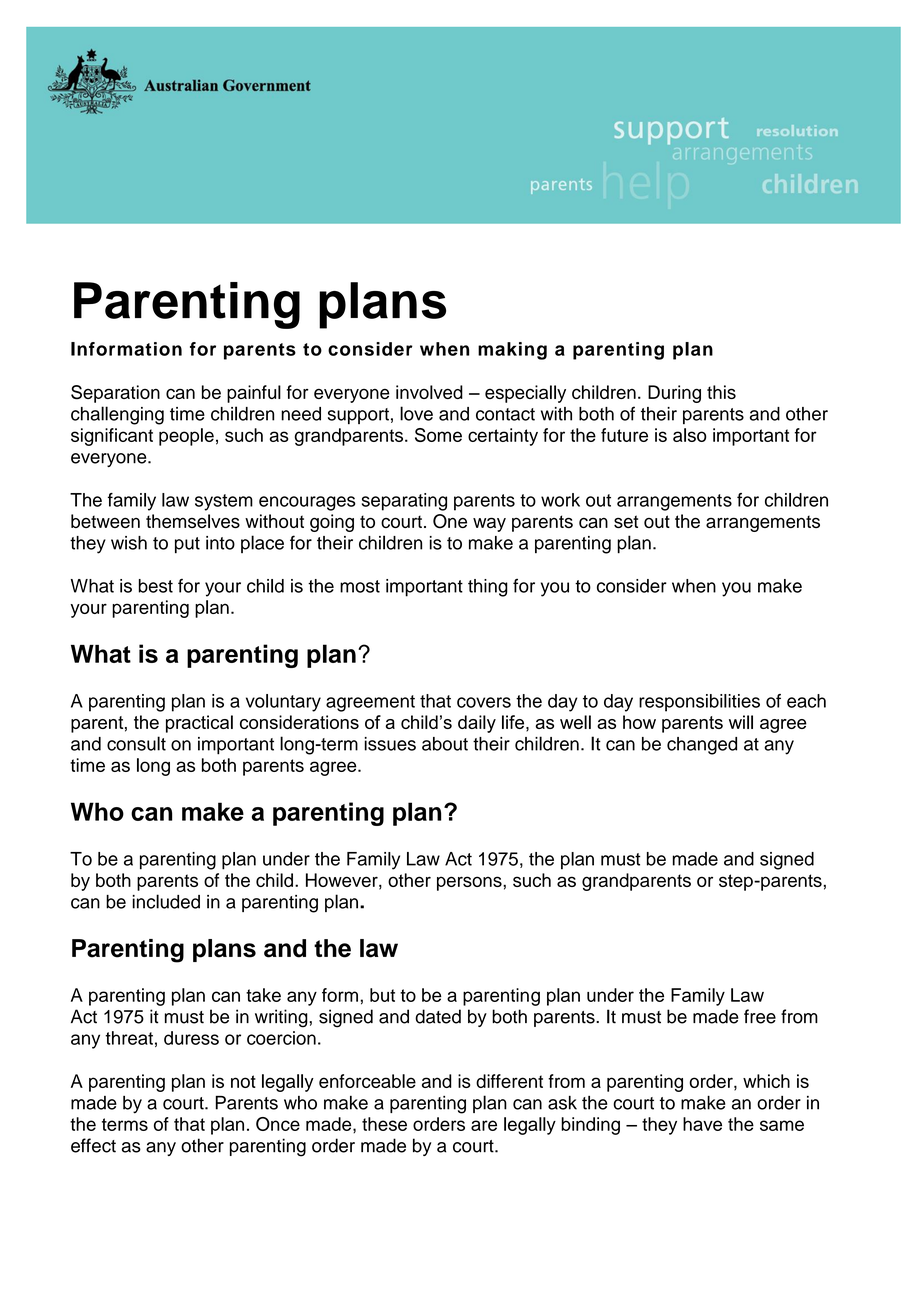  What do you see at coordinates (702, 746) in the image?
I see `changed` at bounding box center [702, 746].
